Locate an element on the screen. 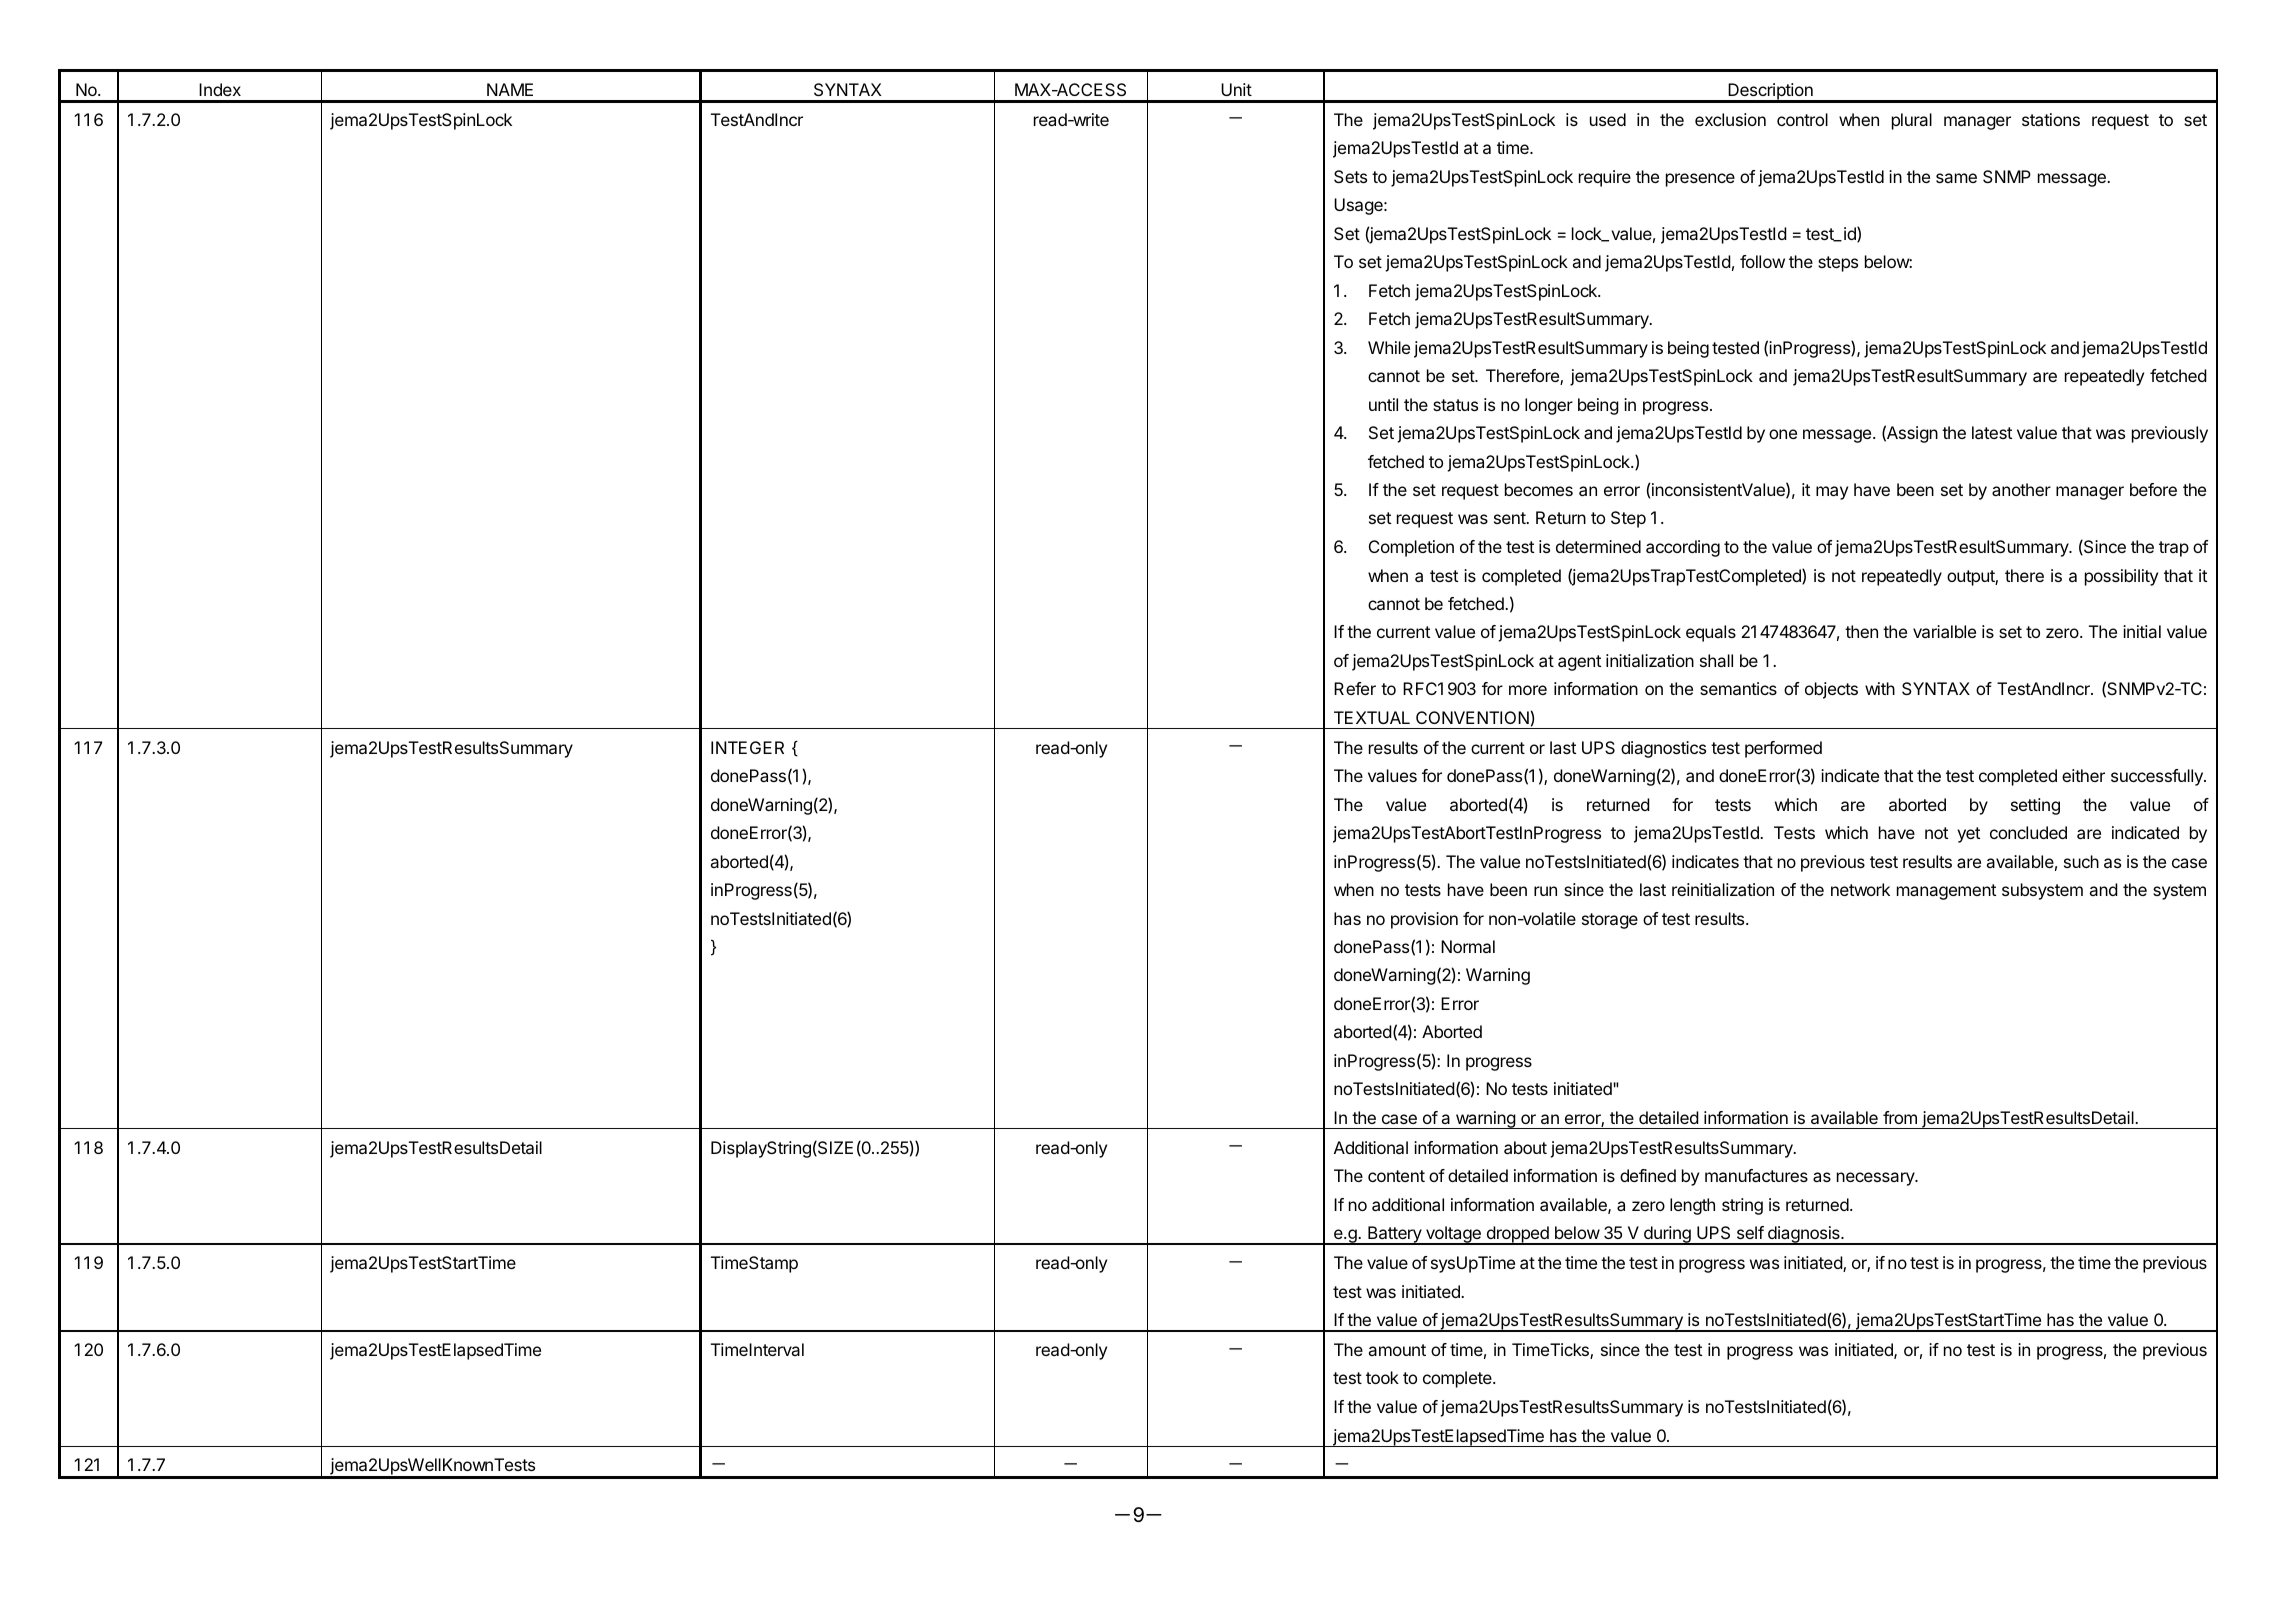 This screenshot has width=2276, height=1609. TEXTUAL is located at coordinates (1372, 717).
